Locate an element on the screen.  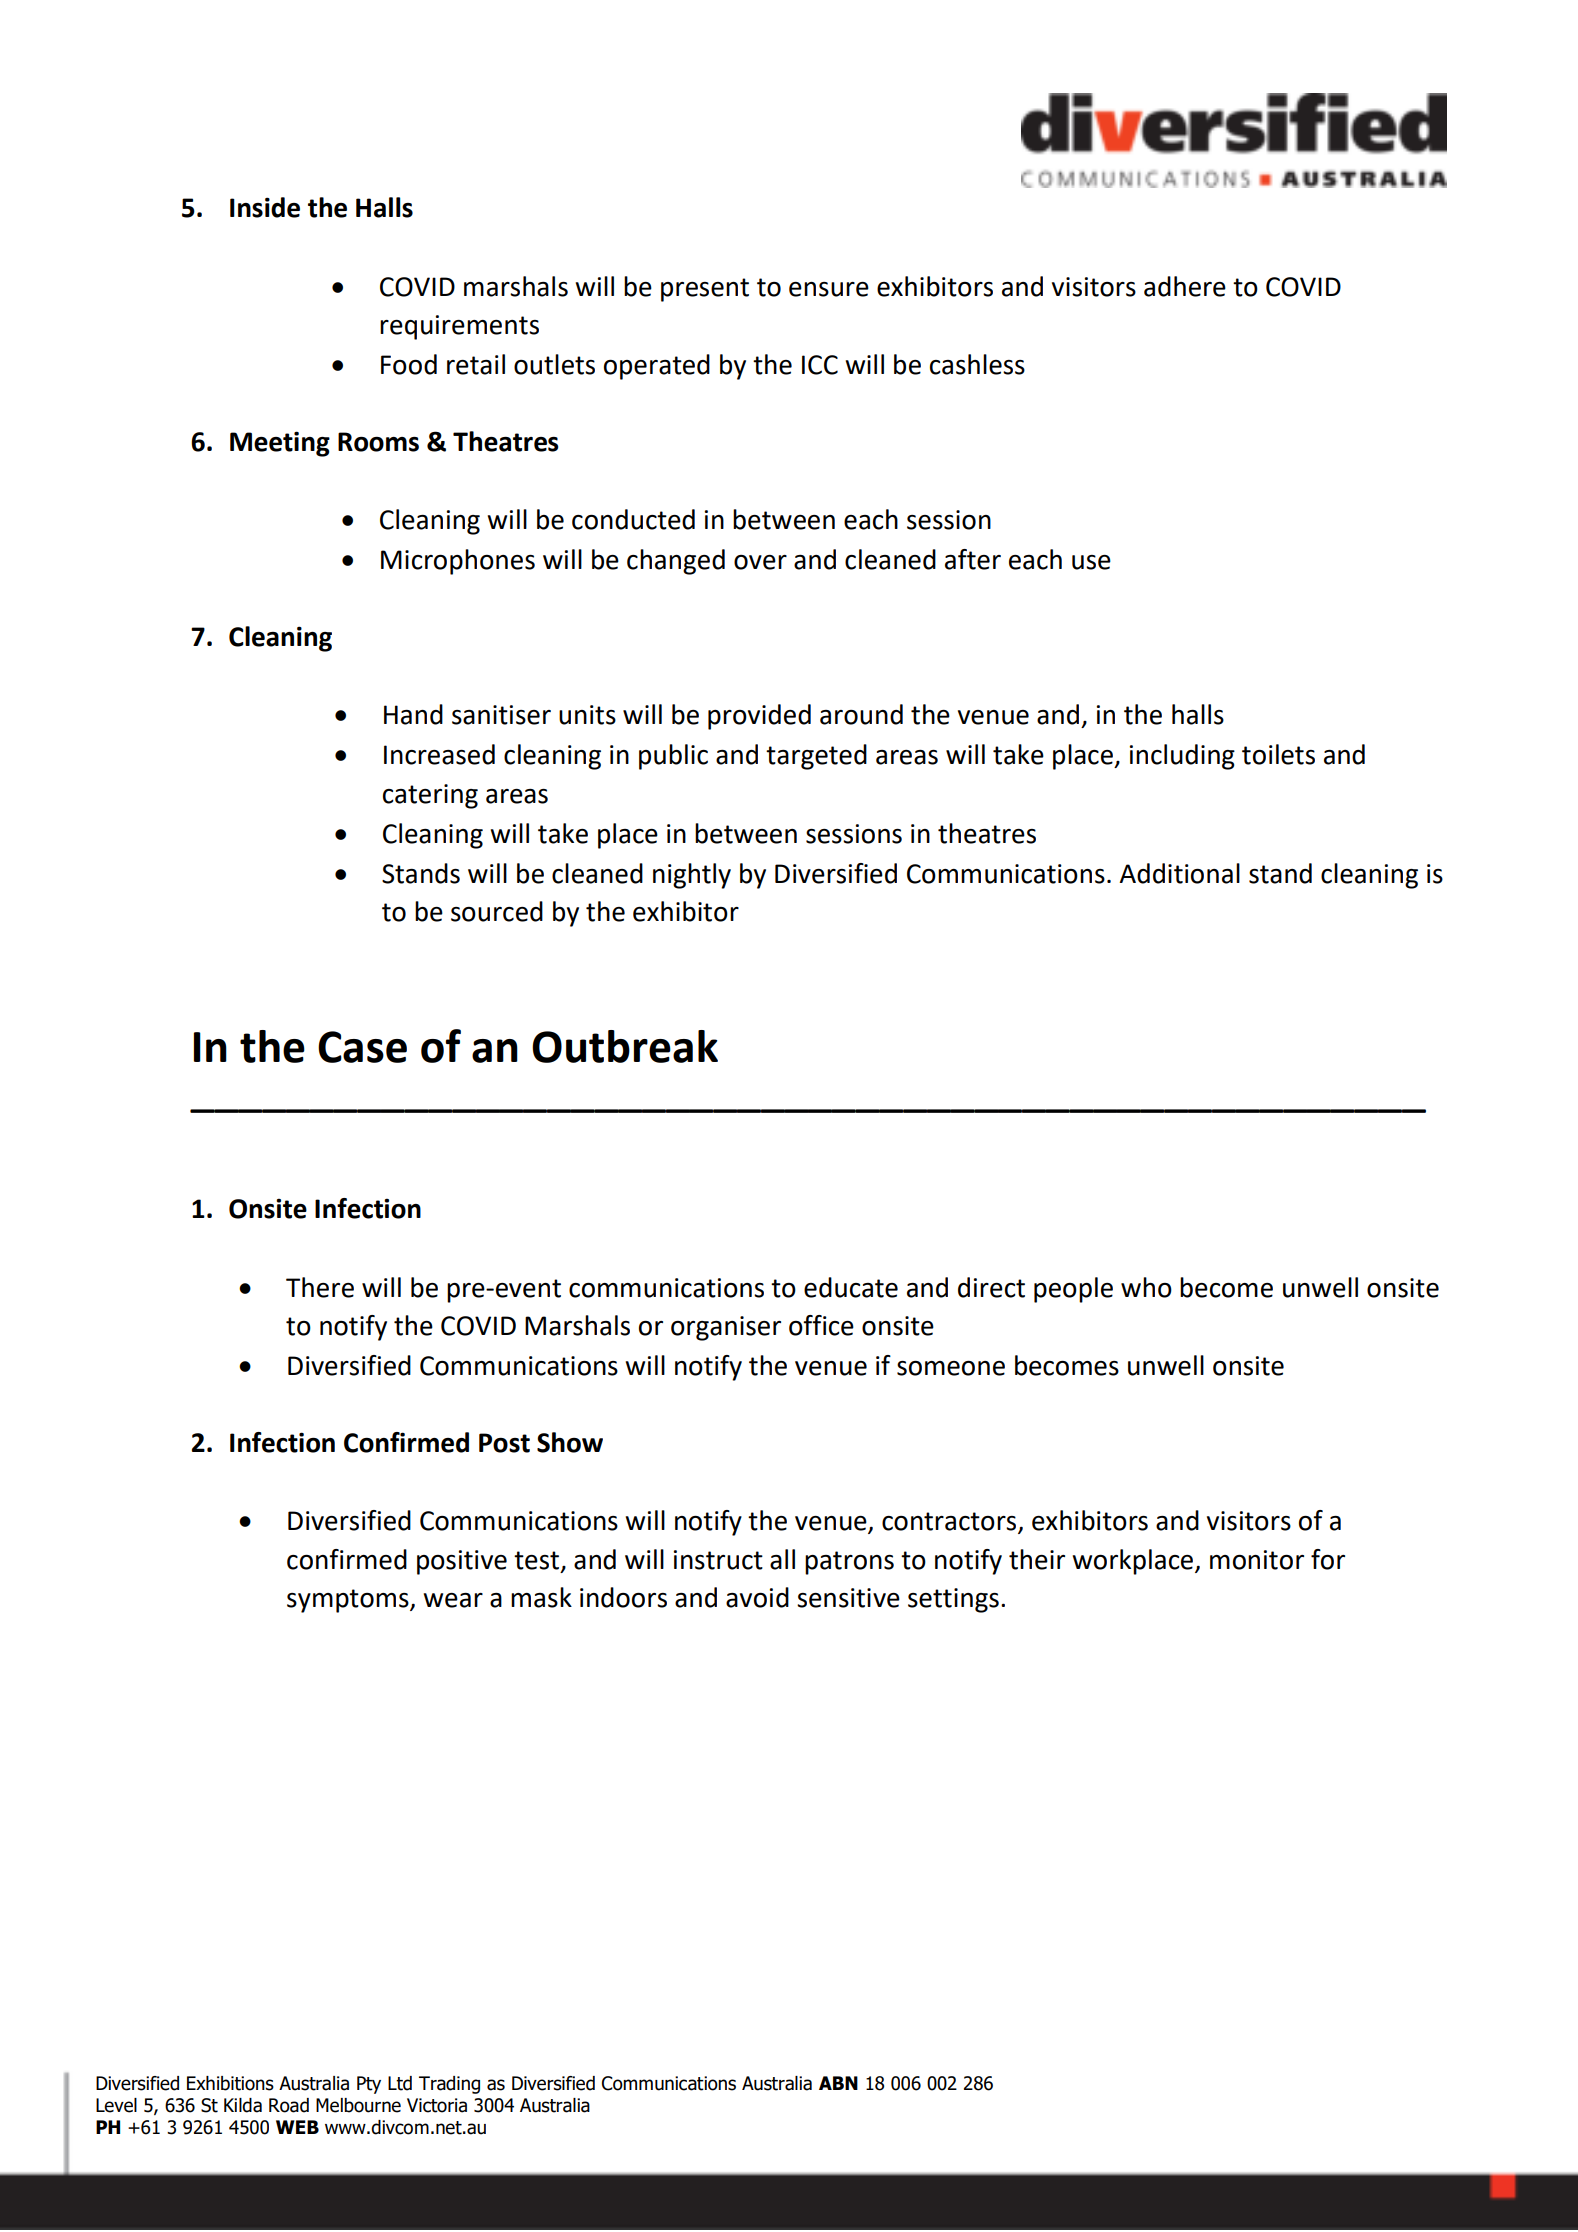
Inside is located at coordinates (265, 207).
